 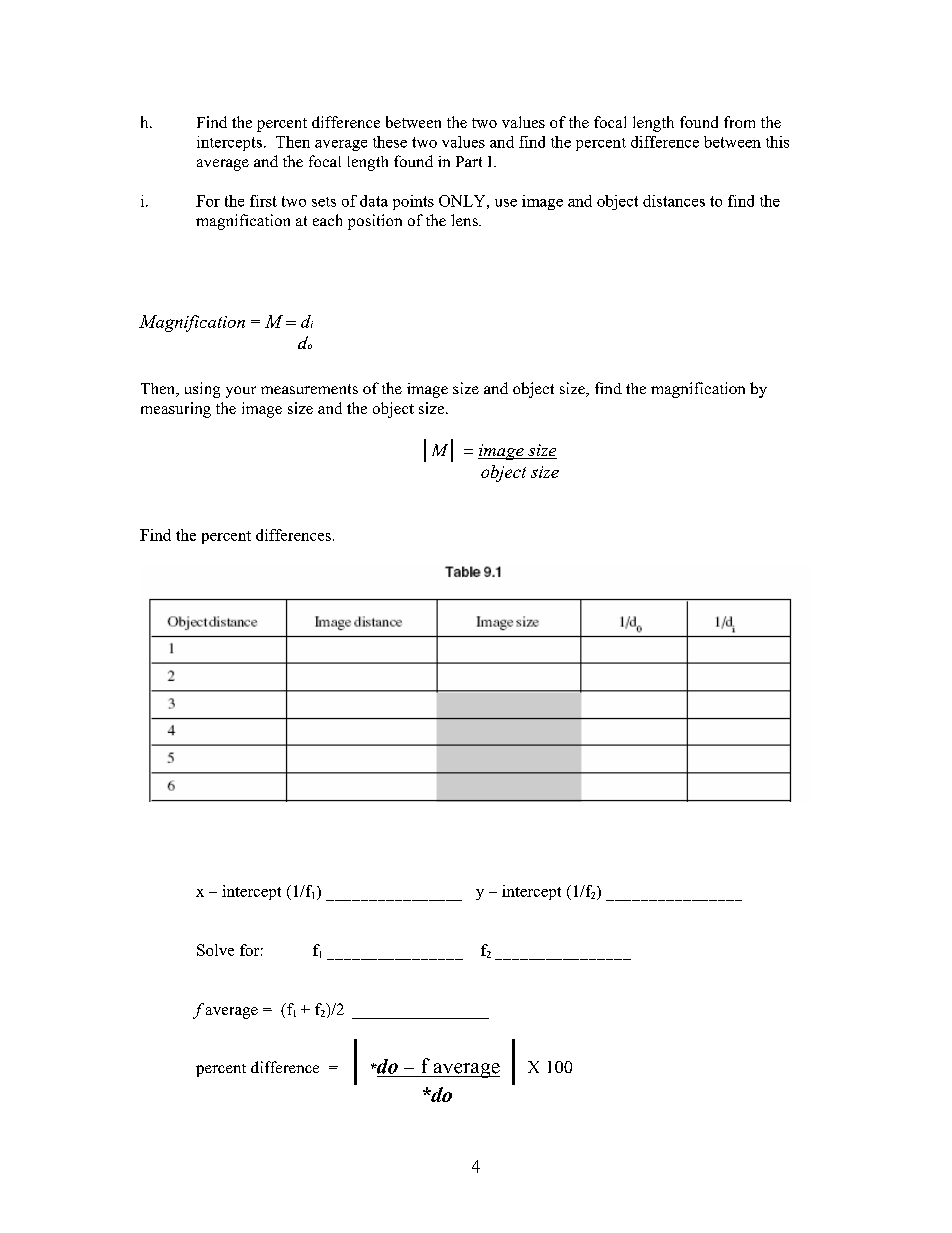 I want to click on first, so click(x=263, y=201).
